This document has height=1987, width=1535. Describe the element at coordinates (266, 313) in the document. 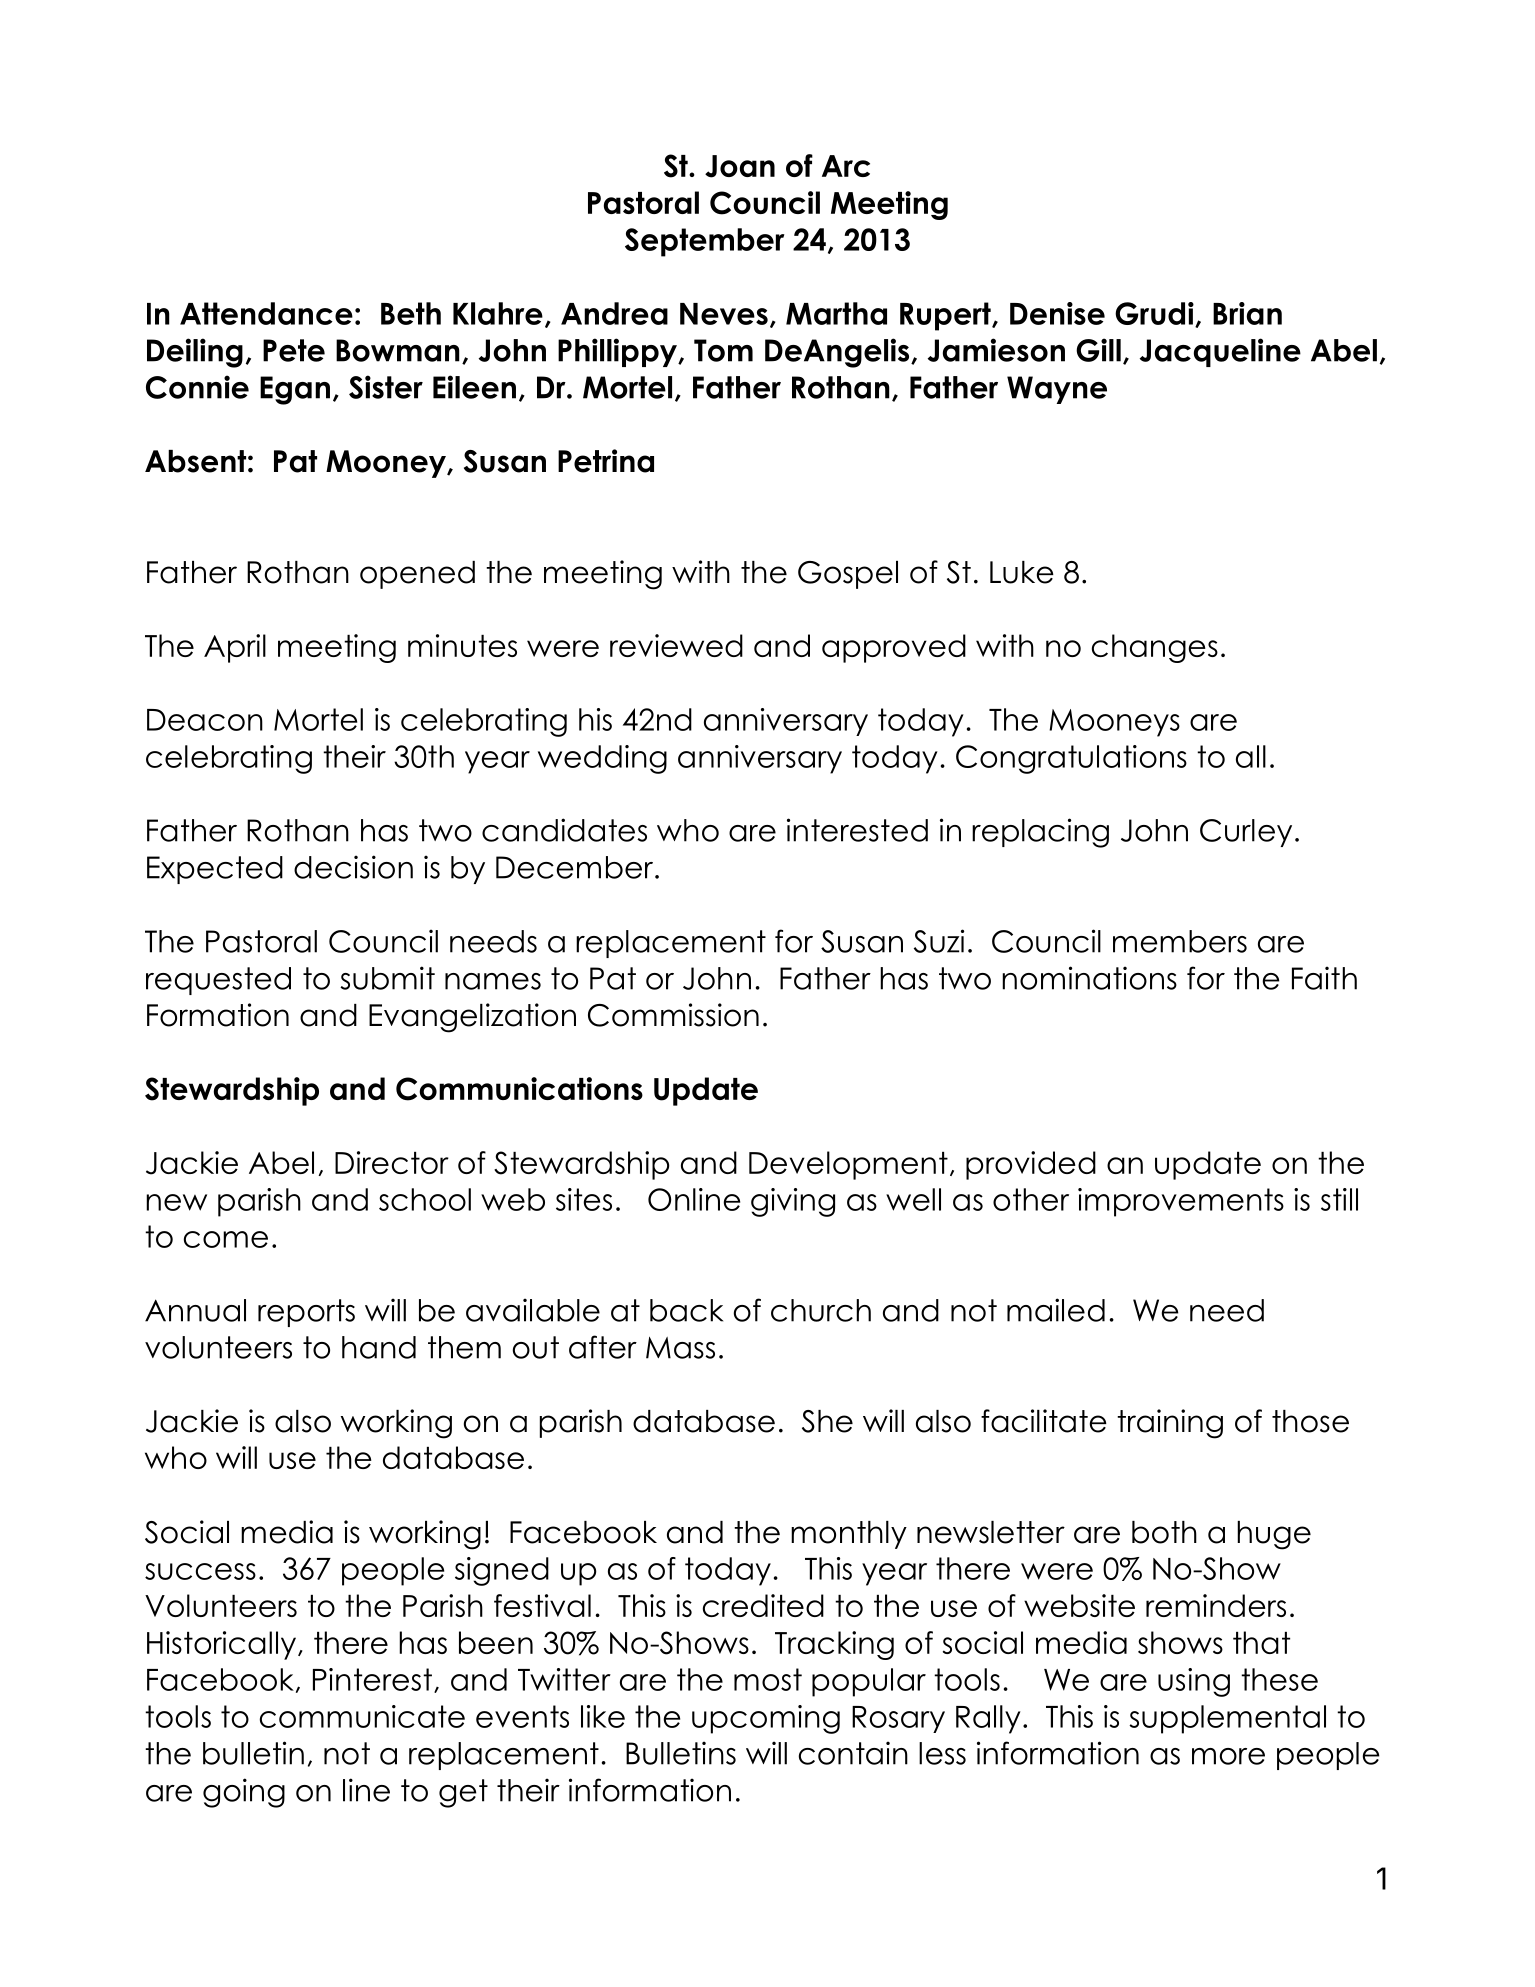

I see `Attendance` at that location.
